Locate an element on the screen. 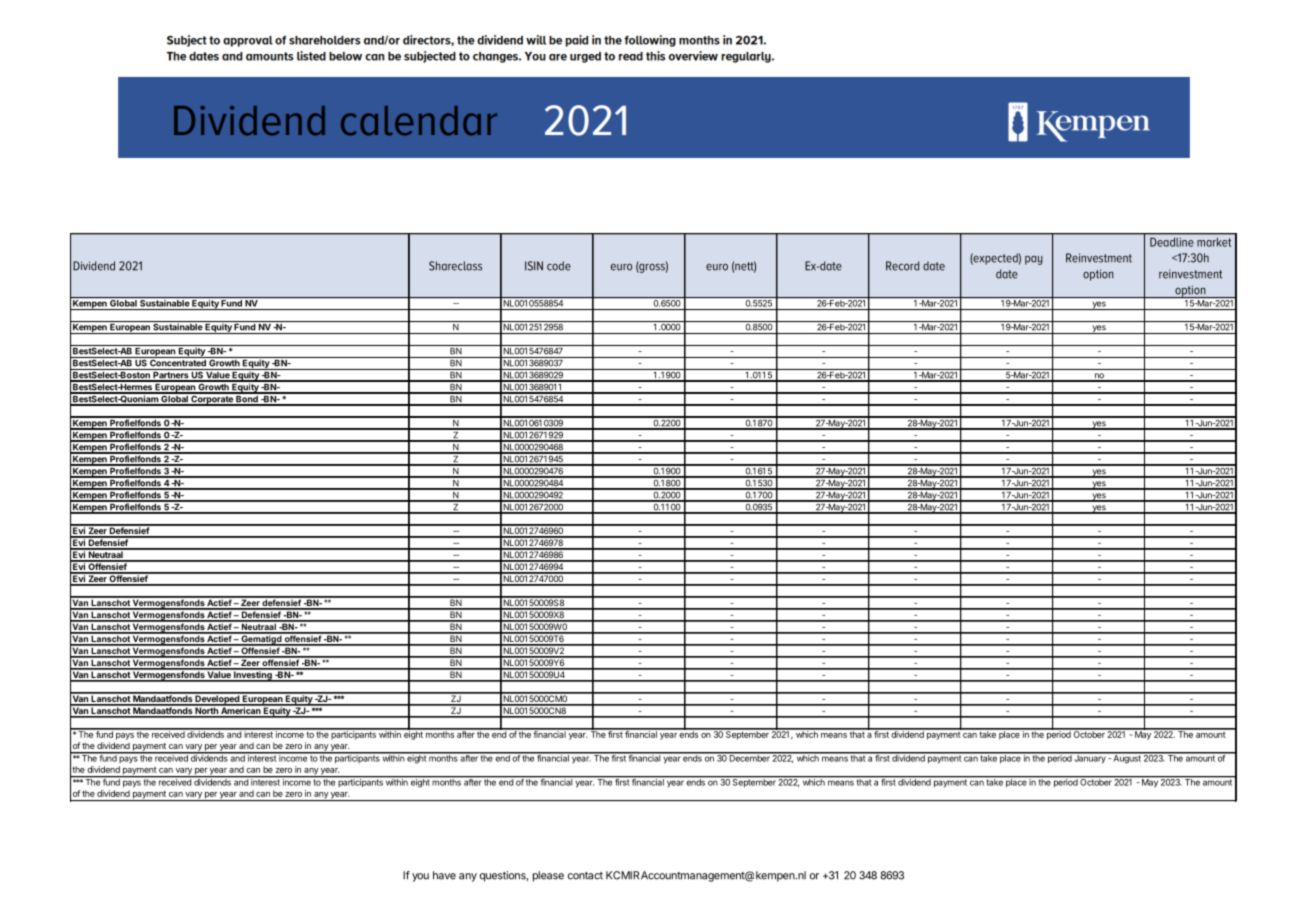 This screenshot has width=1308, height=924. August is located at coordinates (1127, 758).
